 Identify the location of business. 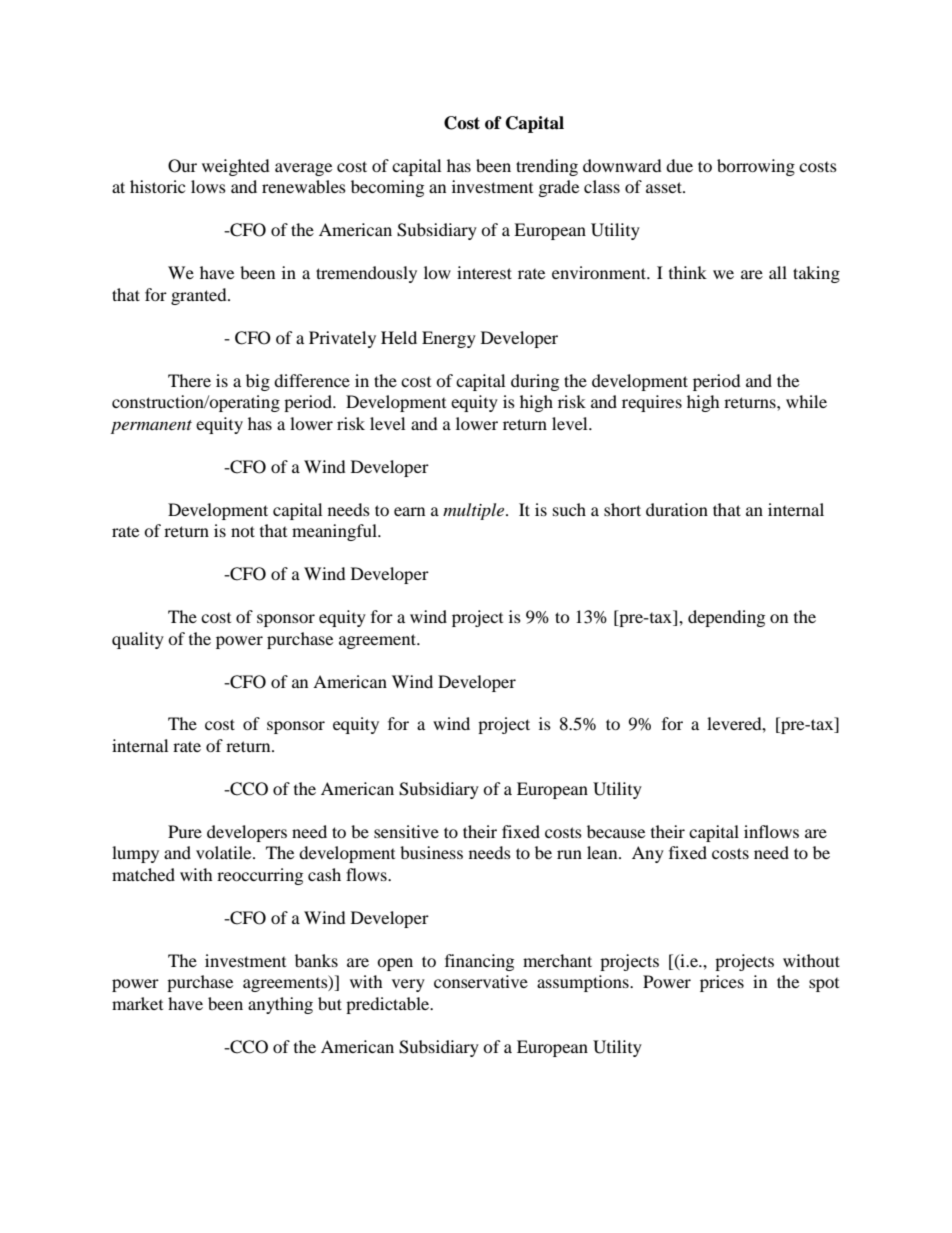
(431, 852).
